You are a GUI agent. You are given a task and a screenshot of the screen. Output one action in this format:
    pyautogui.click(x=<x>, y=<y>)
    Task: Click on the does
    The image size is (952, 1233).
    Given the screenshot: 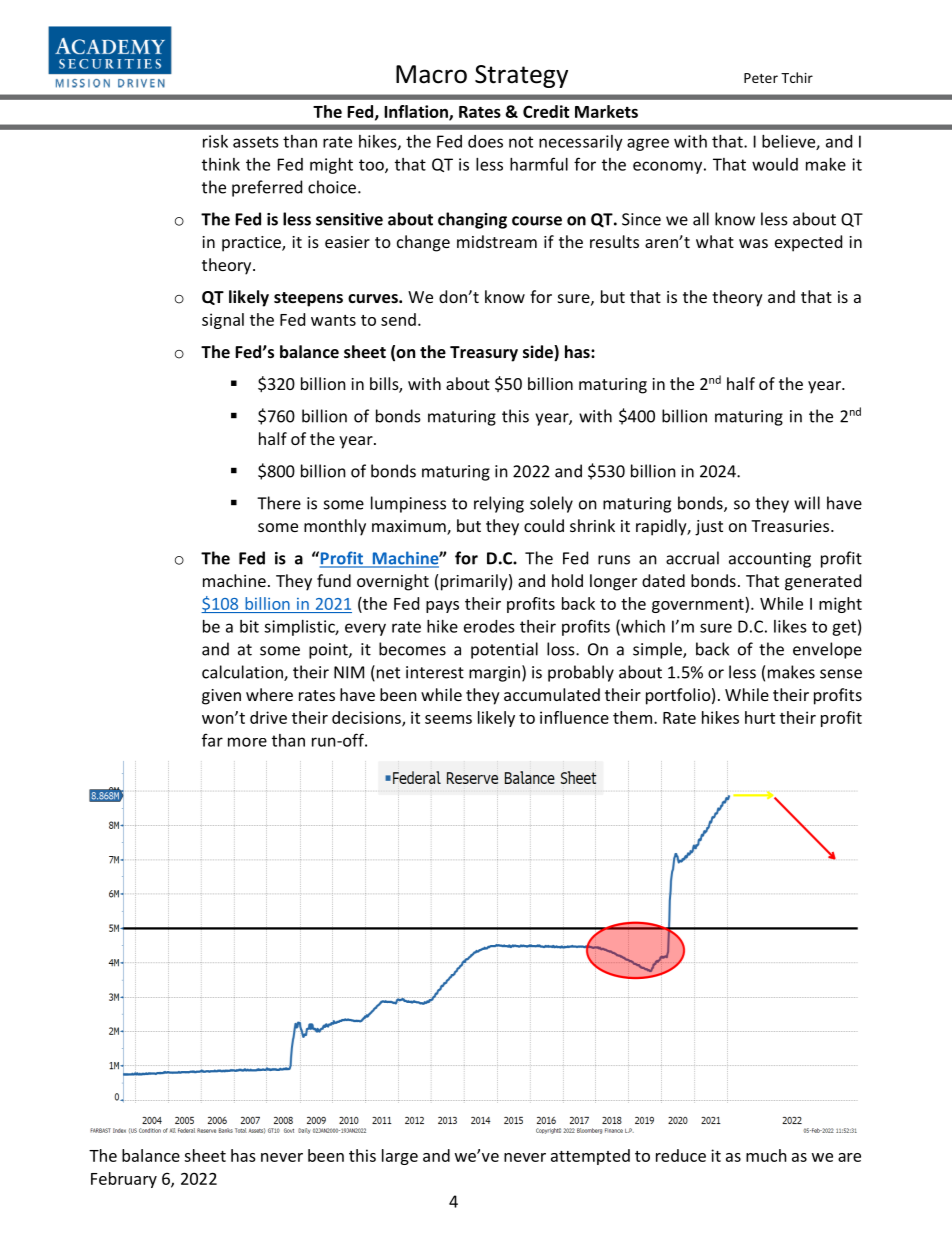 What is the action you would take?
    pyautogui.click(x=485, y=141)
